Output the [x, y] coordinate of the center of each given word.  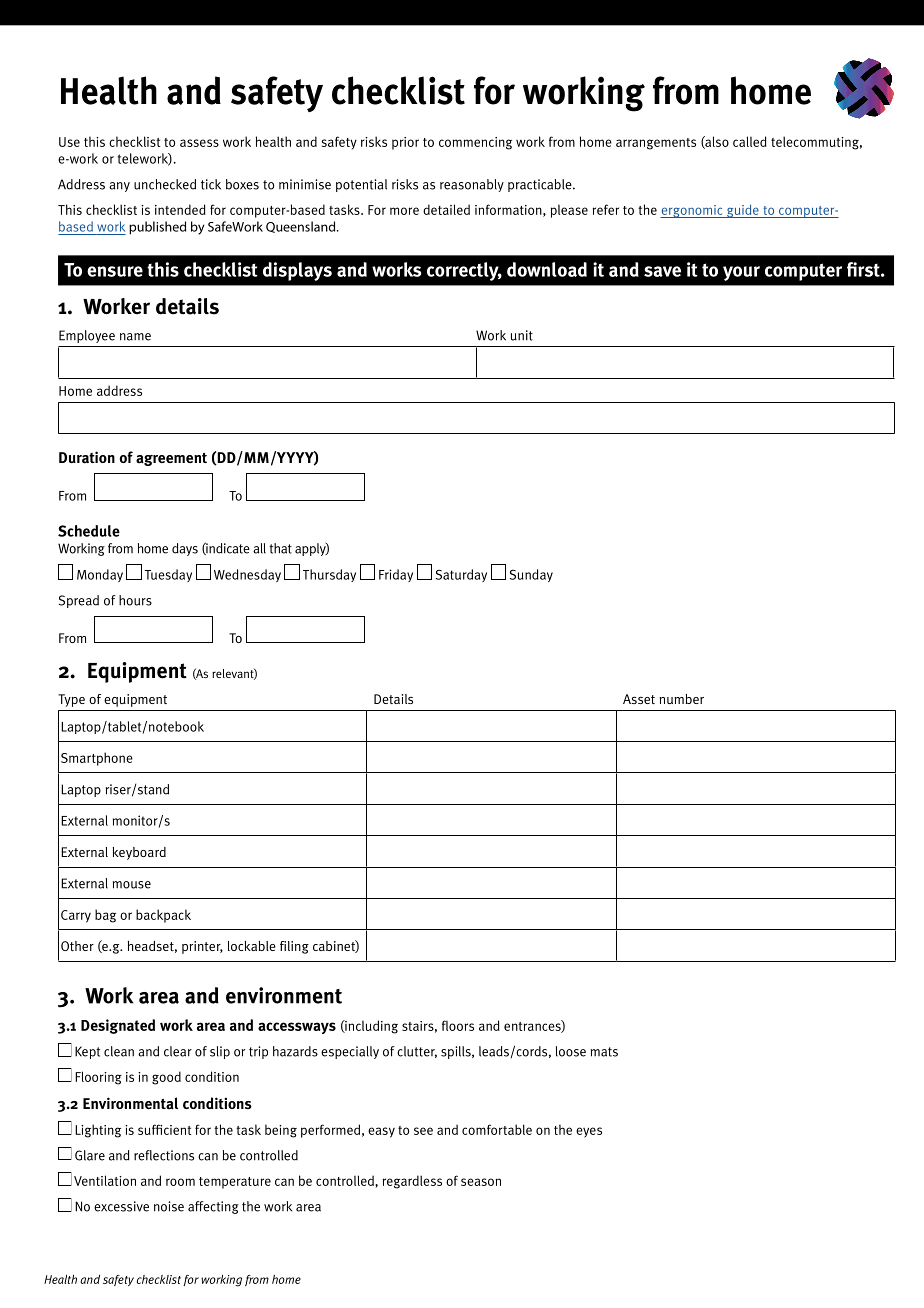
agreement [171, 459]
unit [522, 335]
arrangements [656, 144]
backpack [163, 916]
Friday [396, 575]
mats [604, 1052]
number [681, 699]
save [662, 271]
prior [405, 143]
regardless [412, 1182]
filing [294, 947]
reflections [164, 1155]
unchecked [165, 184]
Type [71, 700]
